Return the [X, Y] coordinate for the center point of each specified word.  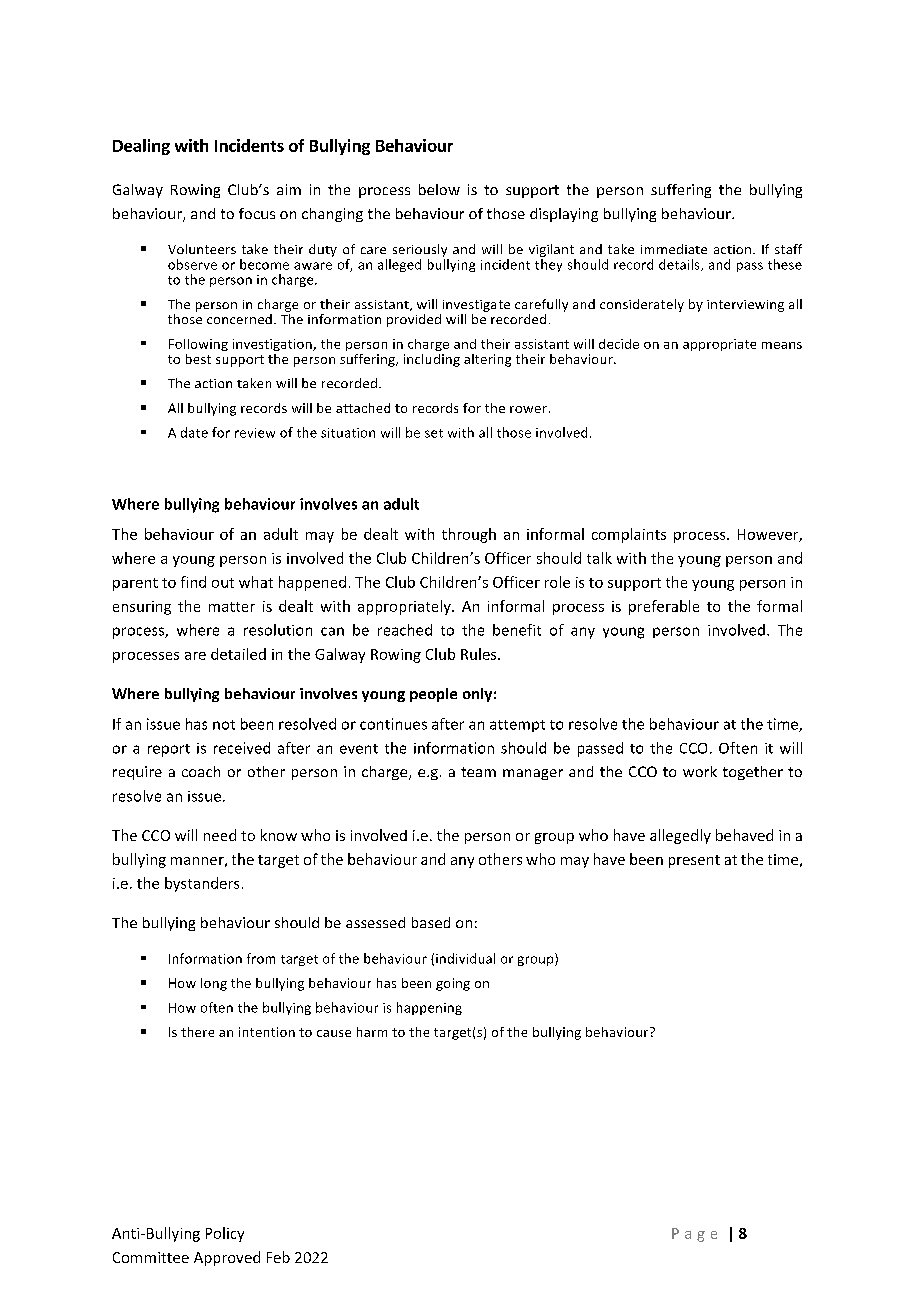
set [434, 433]
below [439, 189]
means [782, 345]
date [194, 432]
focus [257, 213]
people [433, 695]
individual [465, 958]
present [694, 861]
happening [429, 1008]
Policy [225, 1234]
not [224, 725]
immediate [674, 249]
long [214, 984]
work [700, 771]
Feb [278, 1257]
